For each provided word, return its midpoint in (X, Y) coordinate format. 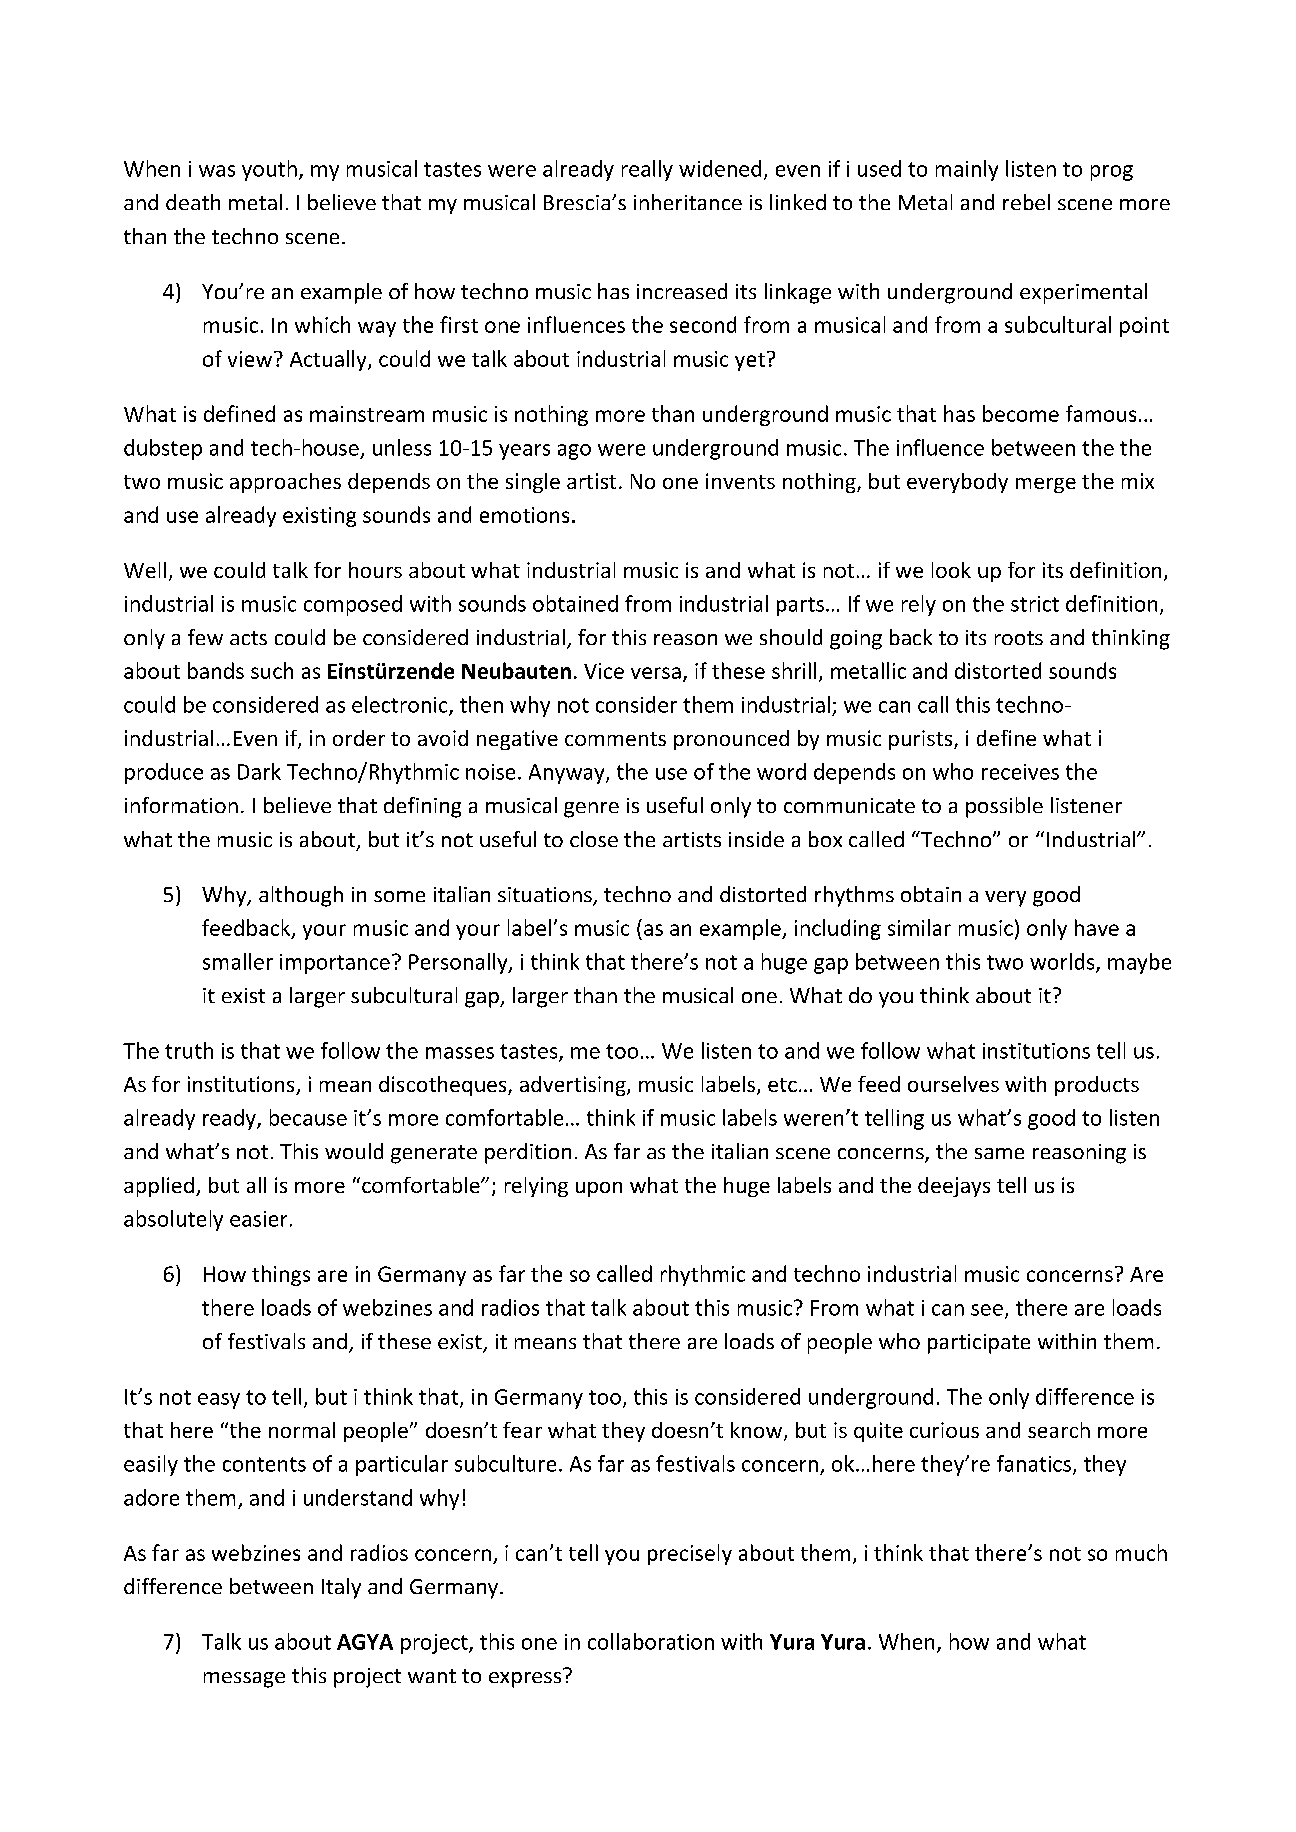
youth (269, 170)
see (987, 1310)
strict (1035, 604)
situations (546, 896)
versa (656, 673)
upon (599, 1189)
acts (248, 638)
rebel (1026, 202)
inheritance (688, 202)
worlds (1063, 962)
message (244, 1680)
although (301, 896)
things (281, 1275)
